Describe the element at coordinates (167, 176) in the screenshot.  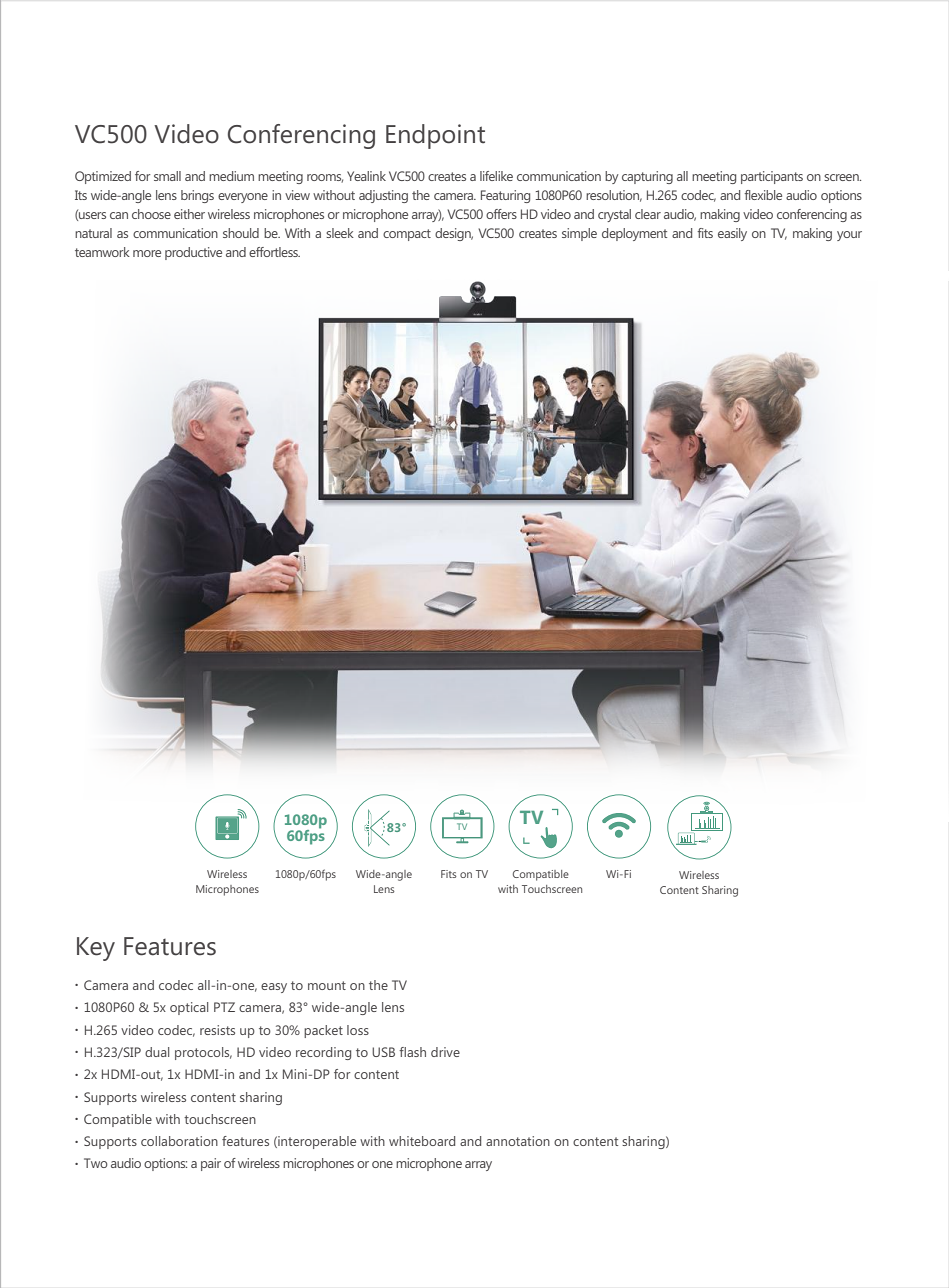
I see `small` at that location.
